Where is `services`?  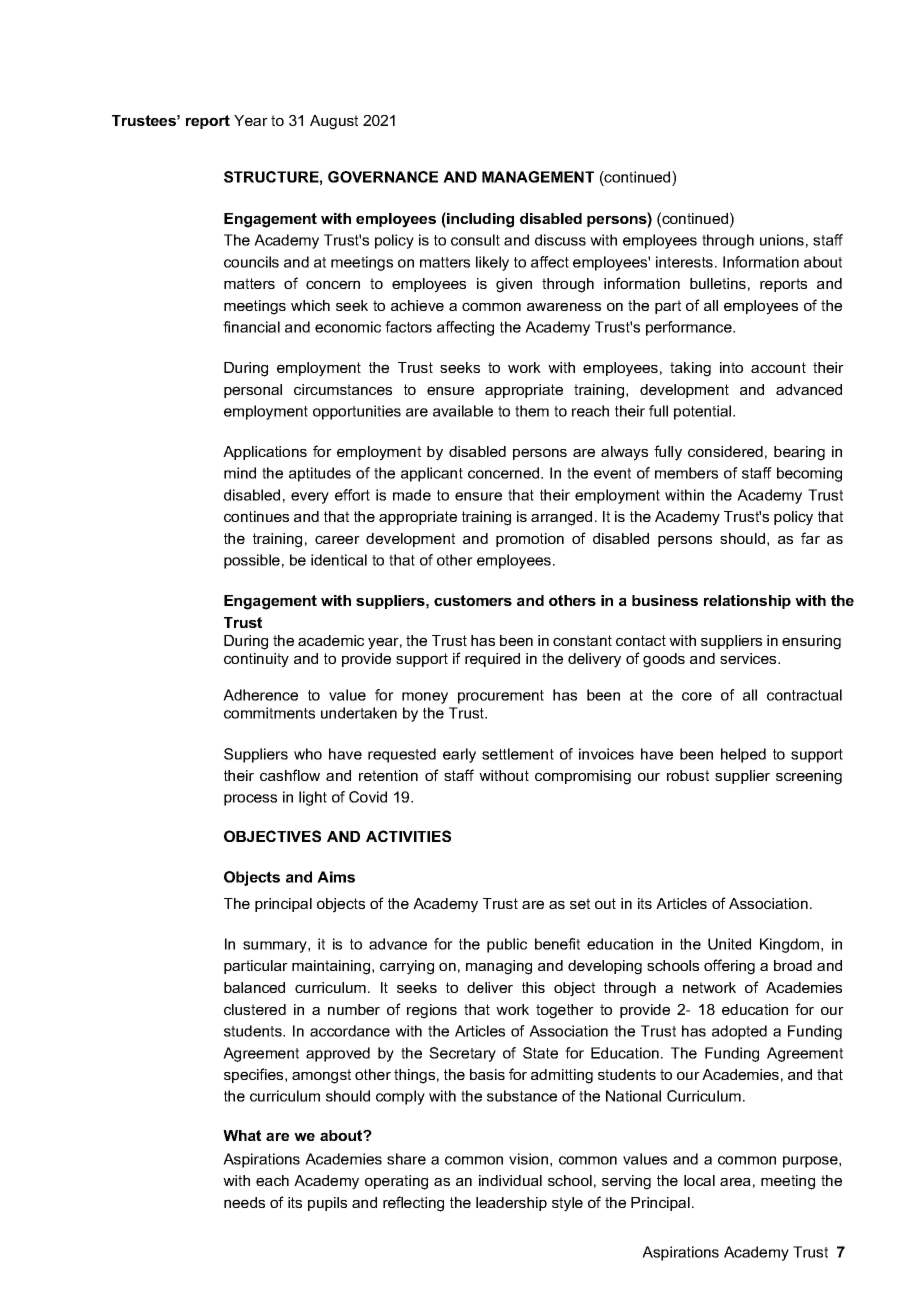 services is located at coordinates (749, 658).
